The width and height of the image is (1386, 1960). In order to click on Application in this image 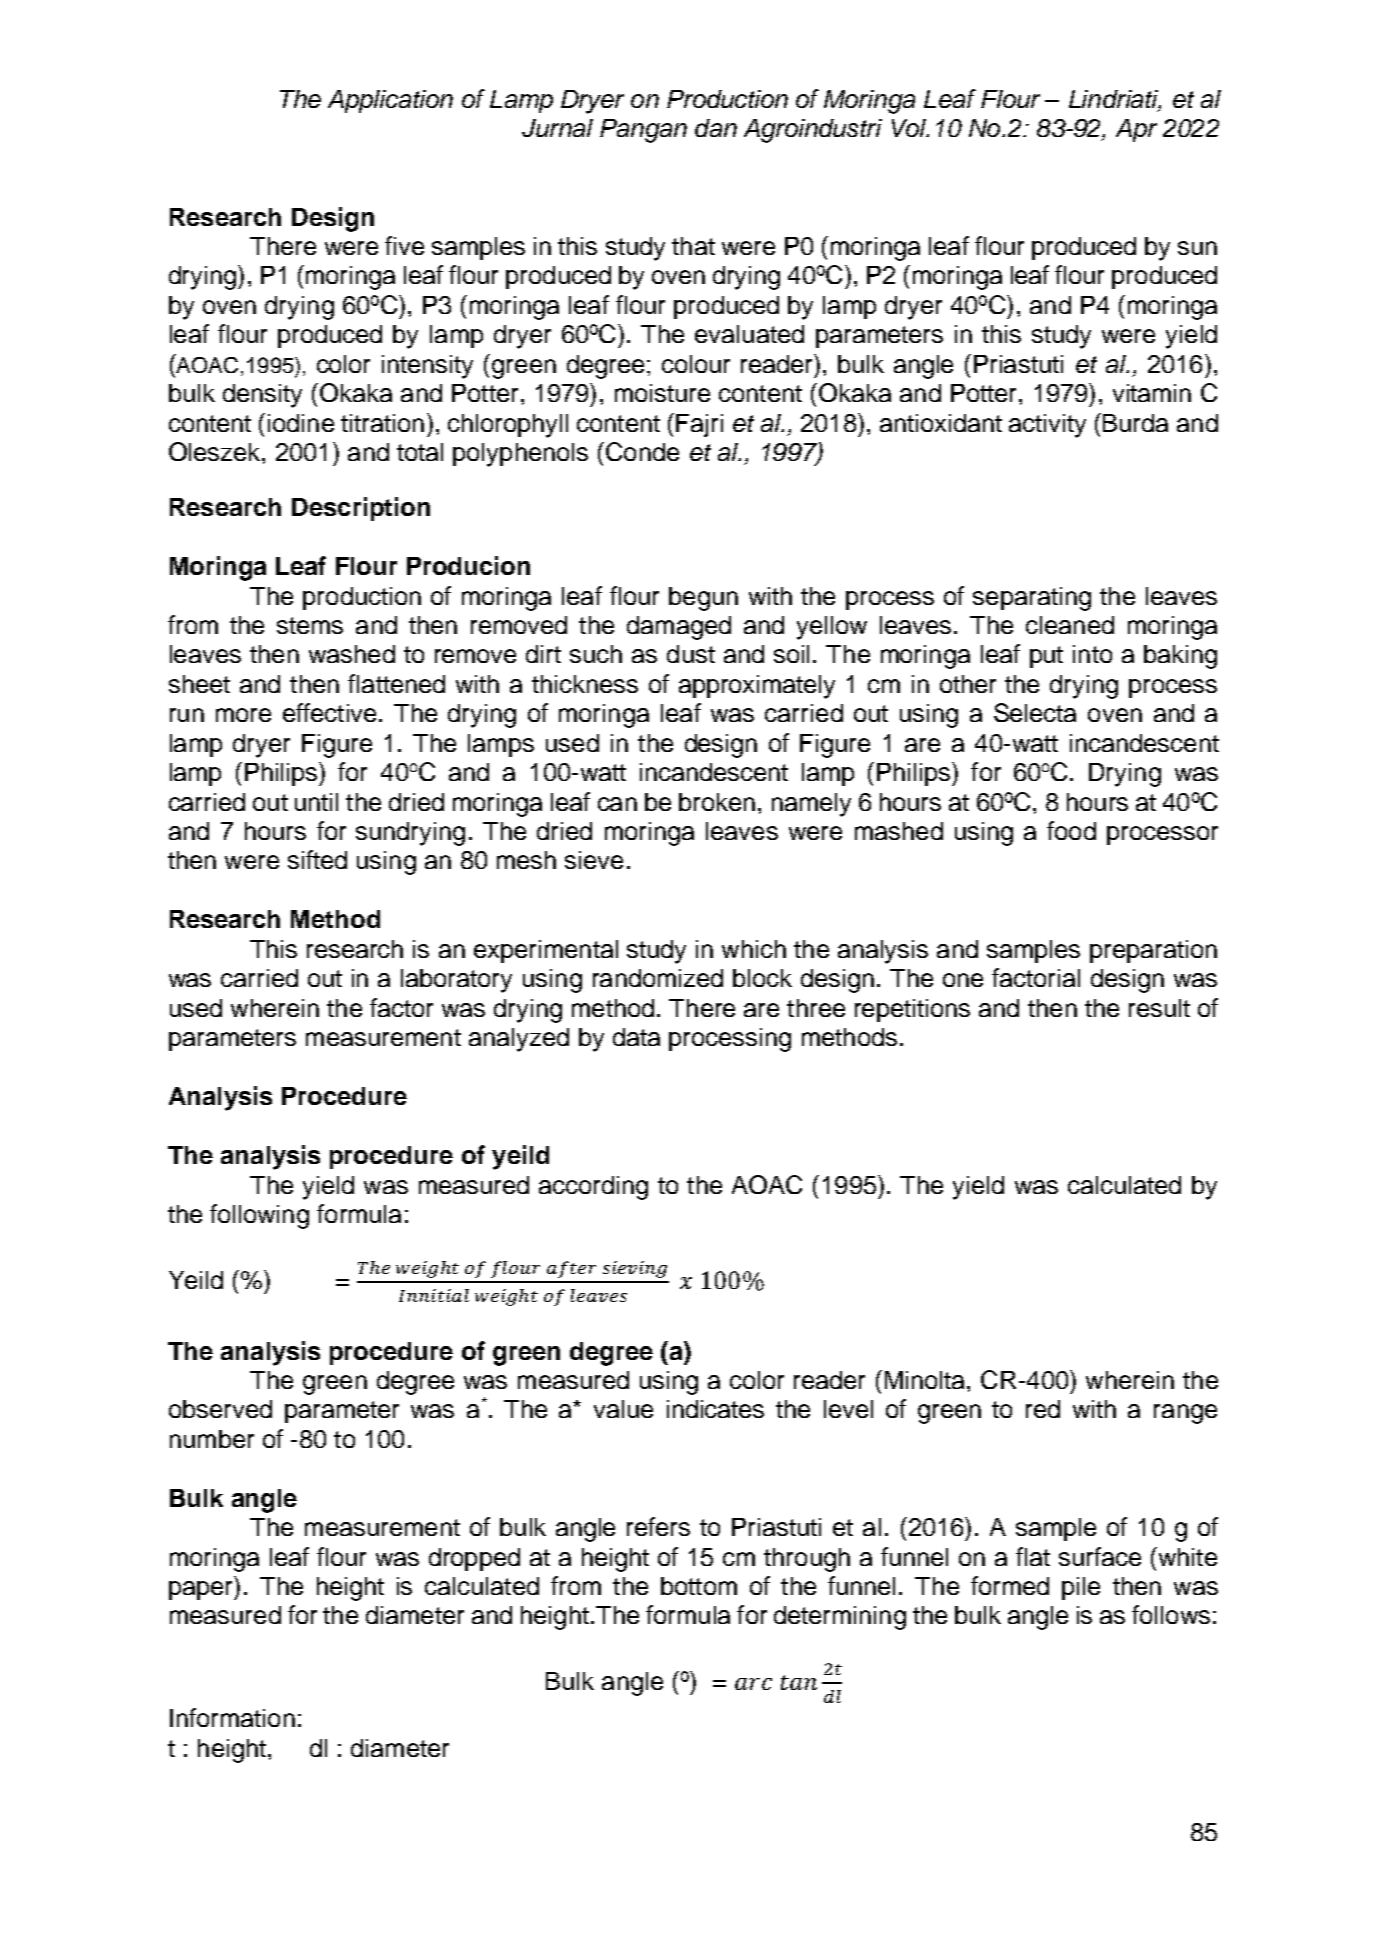, I will do `click(390, 101)`.
